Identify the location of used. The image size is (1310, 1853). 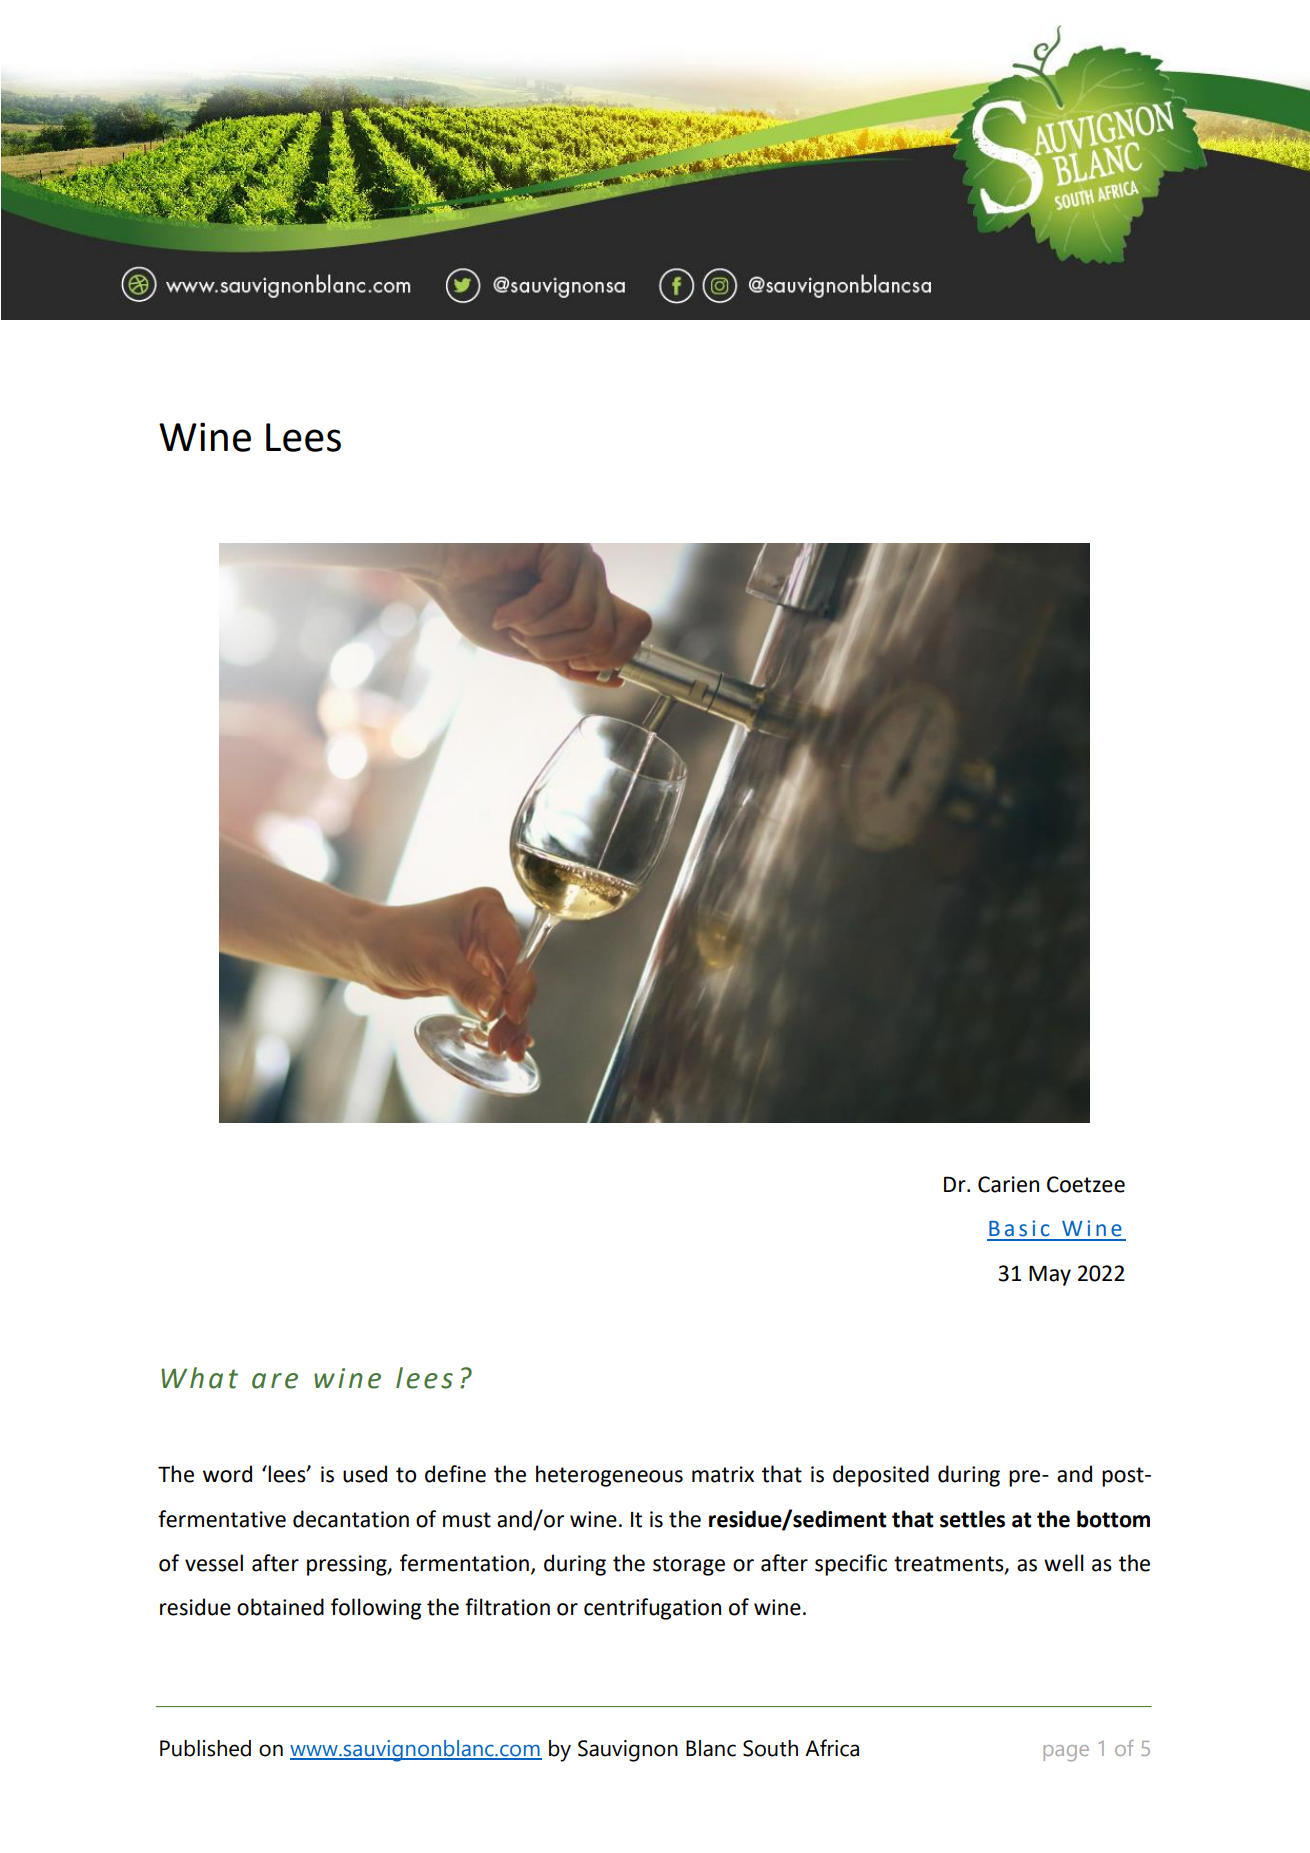
(365, 1474).
